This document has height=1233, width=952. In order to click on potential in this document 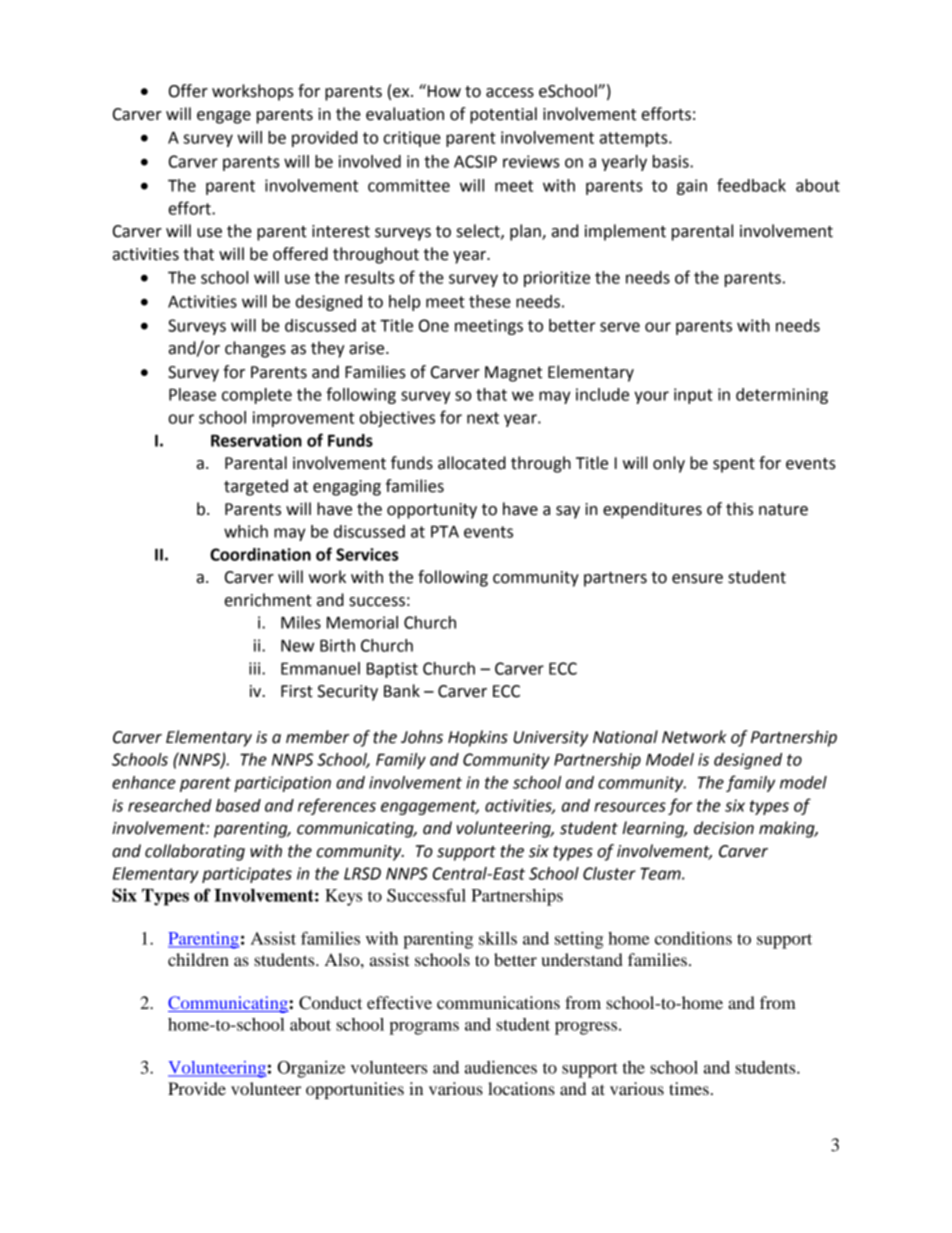, I will do `click(503, 115)`.
